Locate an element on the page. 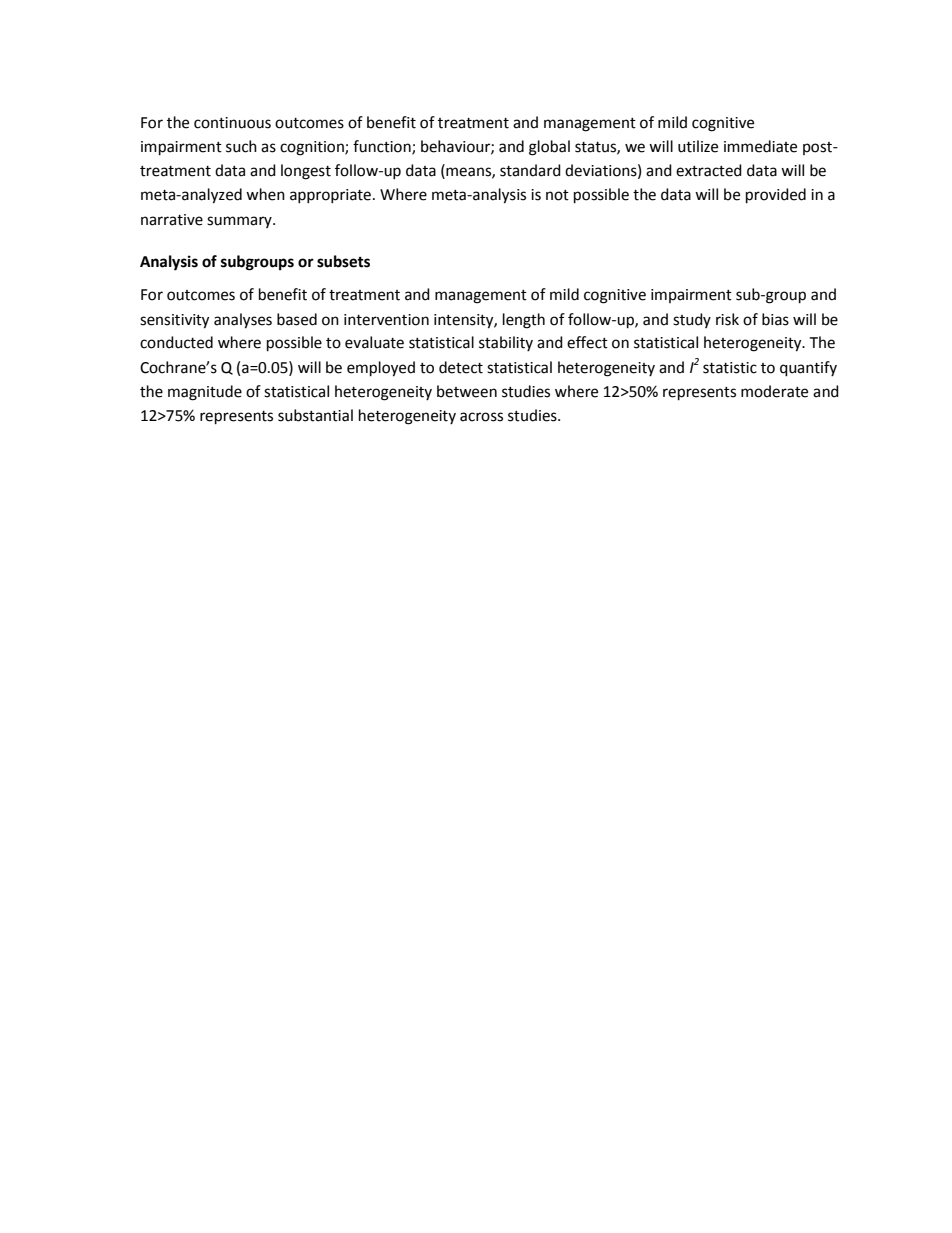  global is located at coordinates (549, 148).
